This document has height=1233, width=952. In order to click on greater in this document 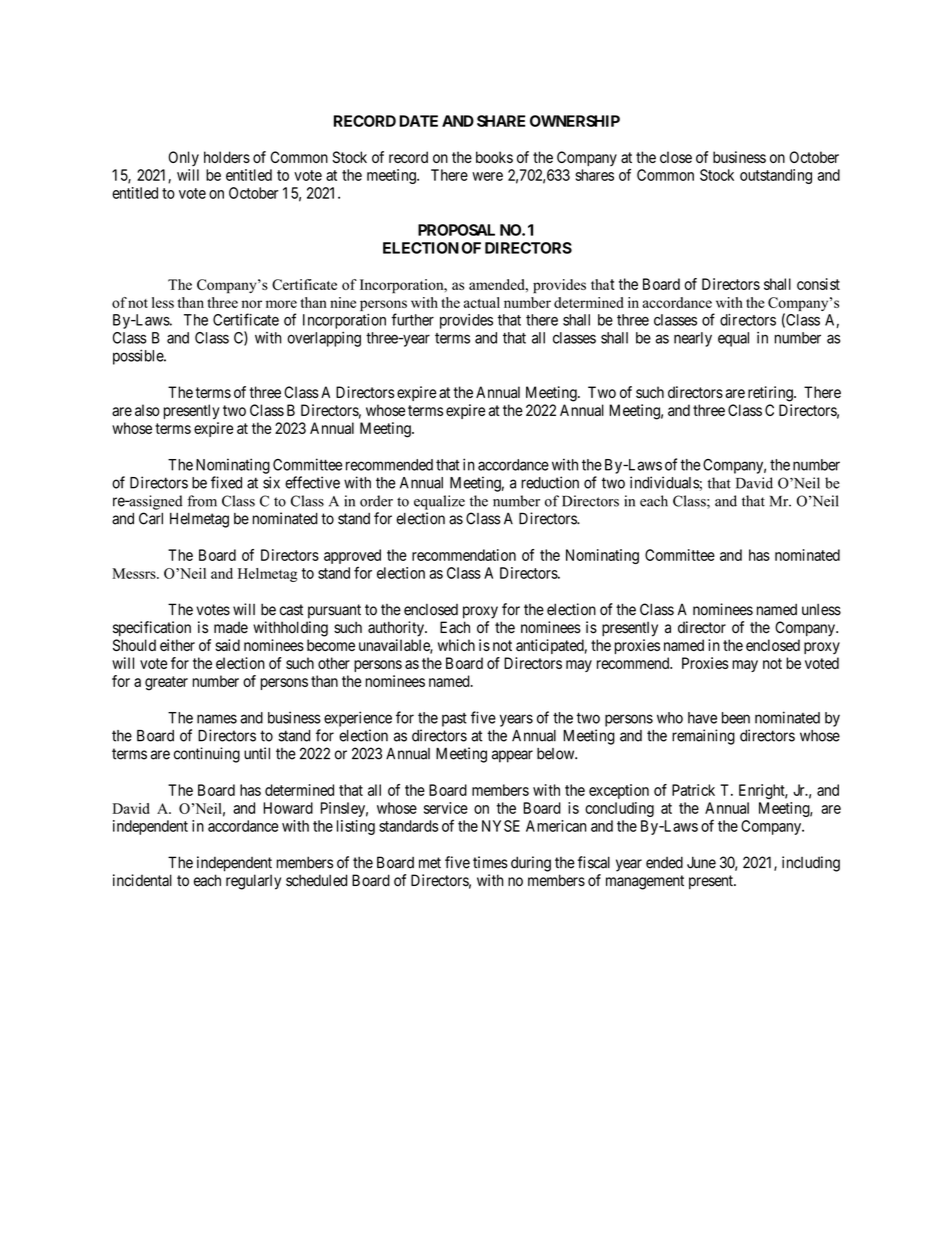, I will do `click(166, 683)`.
